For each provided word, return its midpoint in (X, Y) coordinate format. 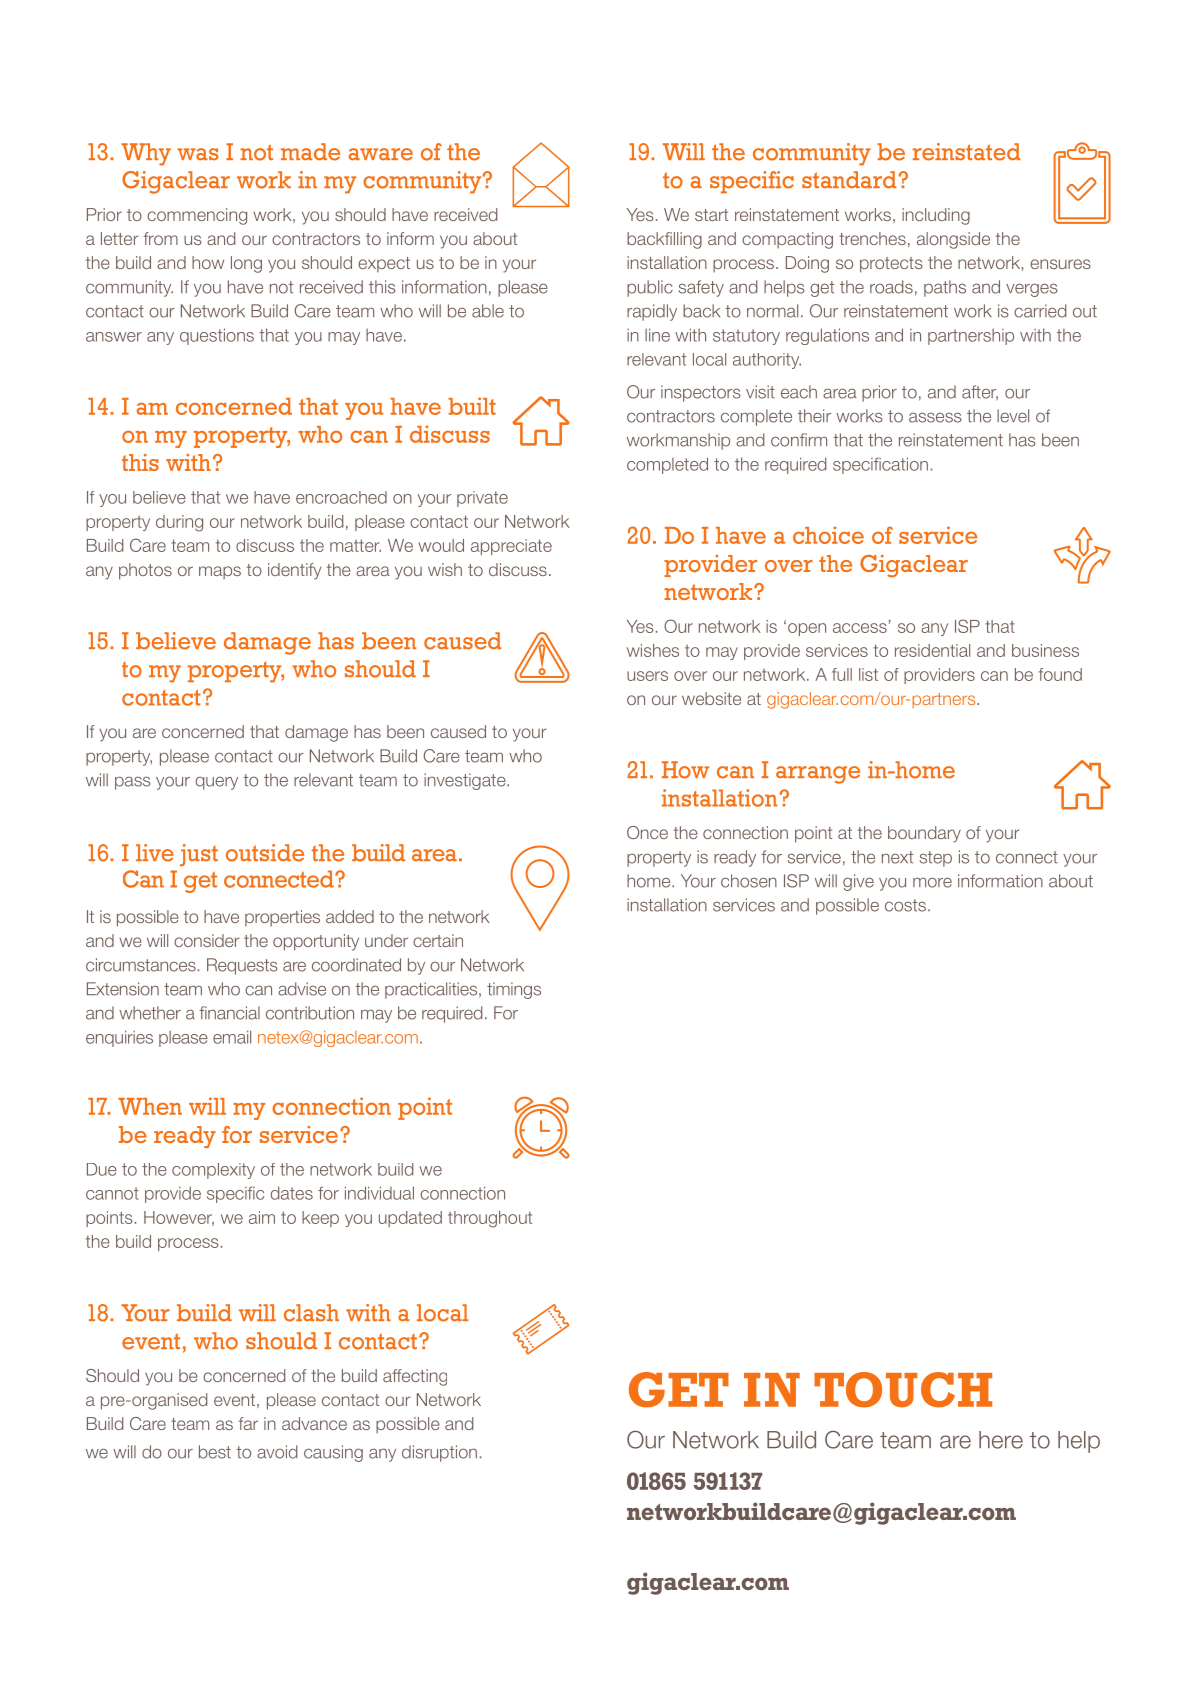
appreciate (511, 547)
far (248, 1423)
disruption (439, 1453)
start (711, 215)
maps (220, 573)
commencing (197, 216)
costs (905, 905)
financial (229, 1013)
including (936, 216)
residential (932, 650)
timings (514, 990)
